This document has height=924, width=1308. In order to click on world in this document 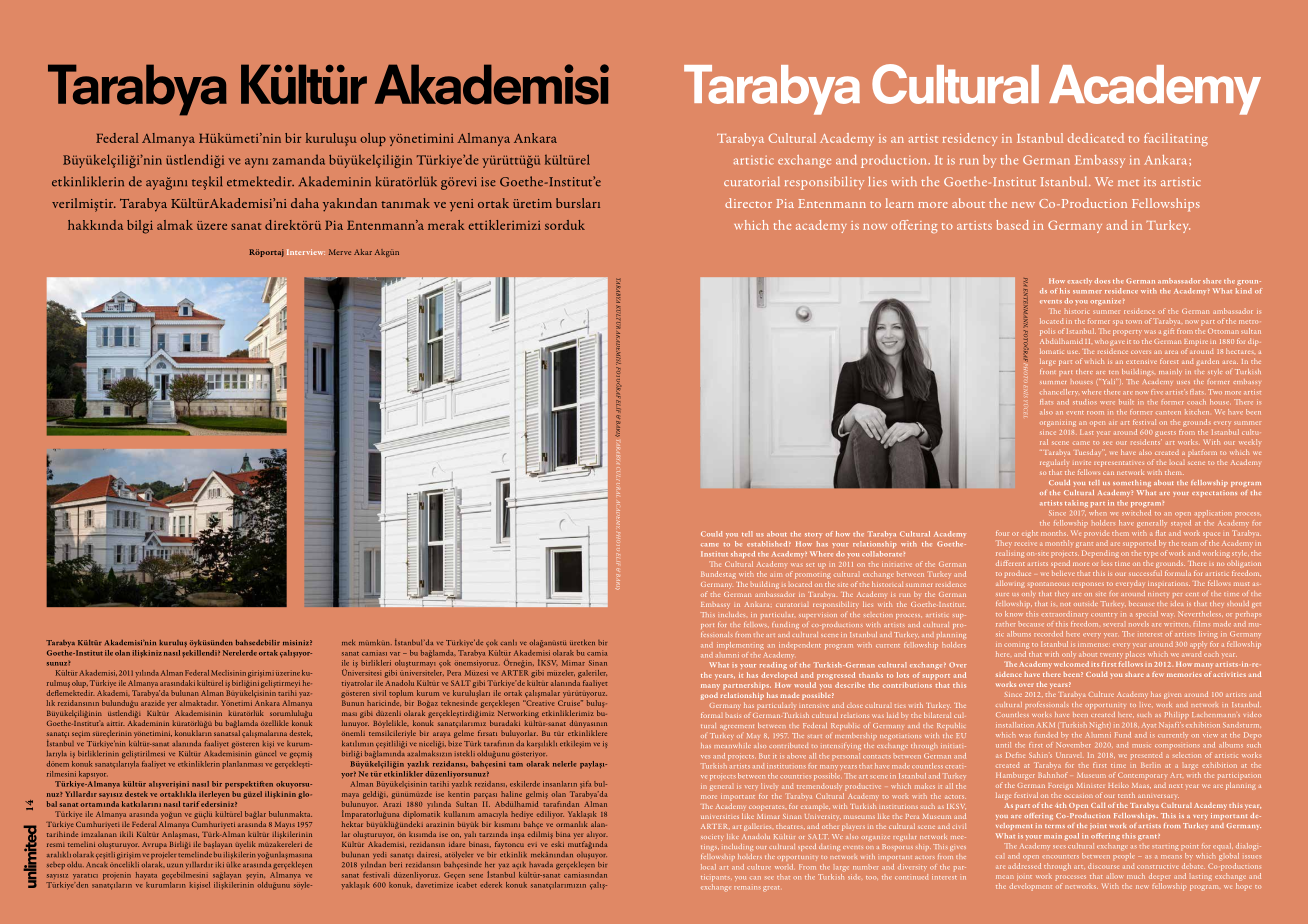, I will do `click(784, 867)`.
